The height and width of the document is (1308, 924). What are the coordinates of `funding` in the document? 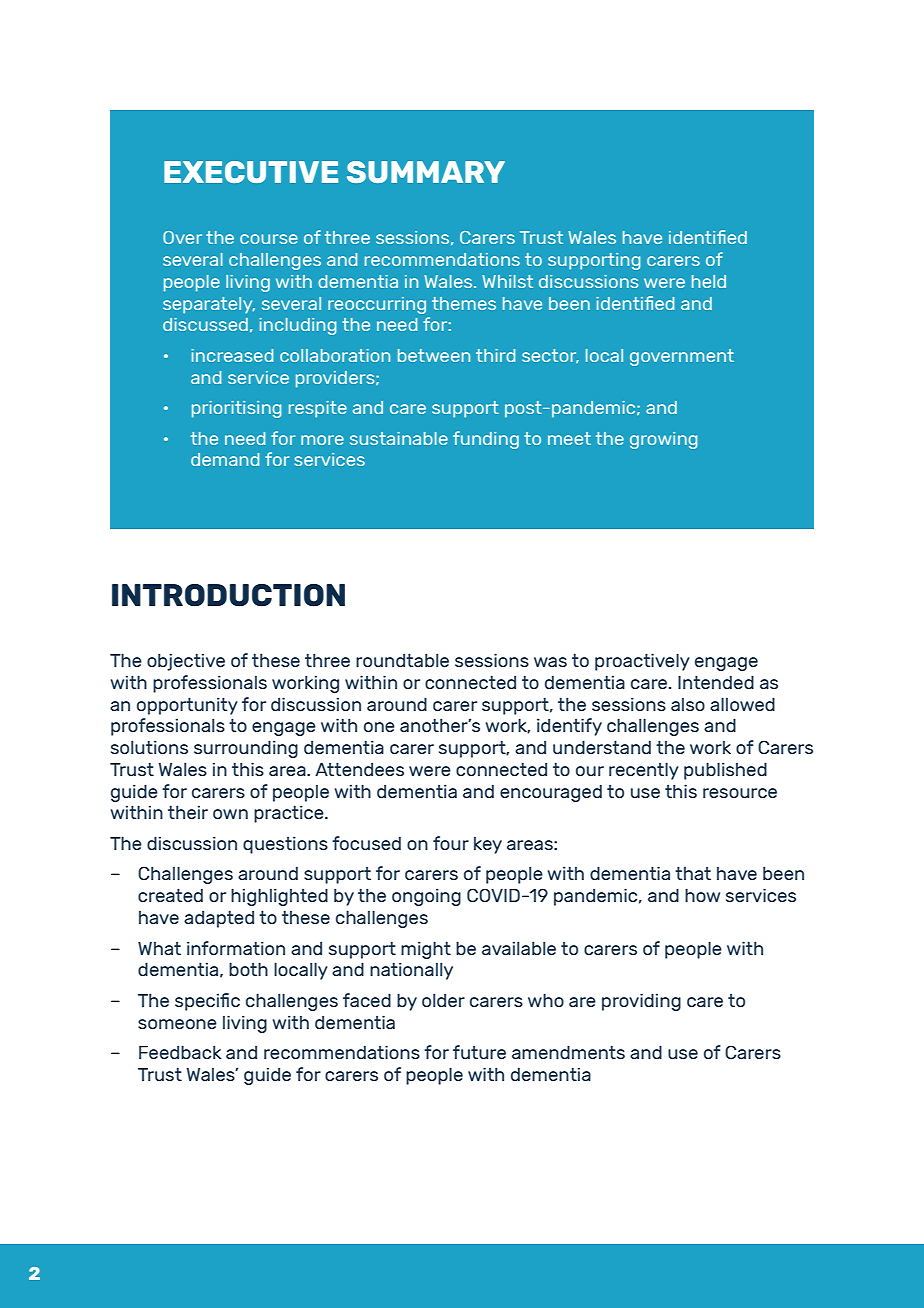 It's located at (486, 440).
